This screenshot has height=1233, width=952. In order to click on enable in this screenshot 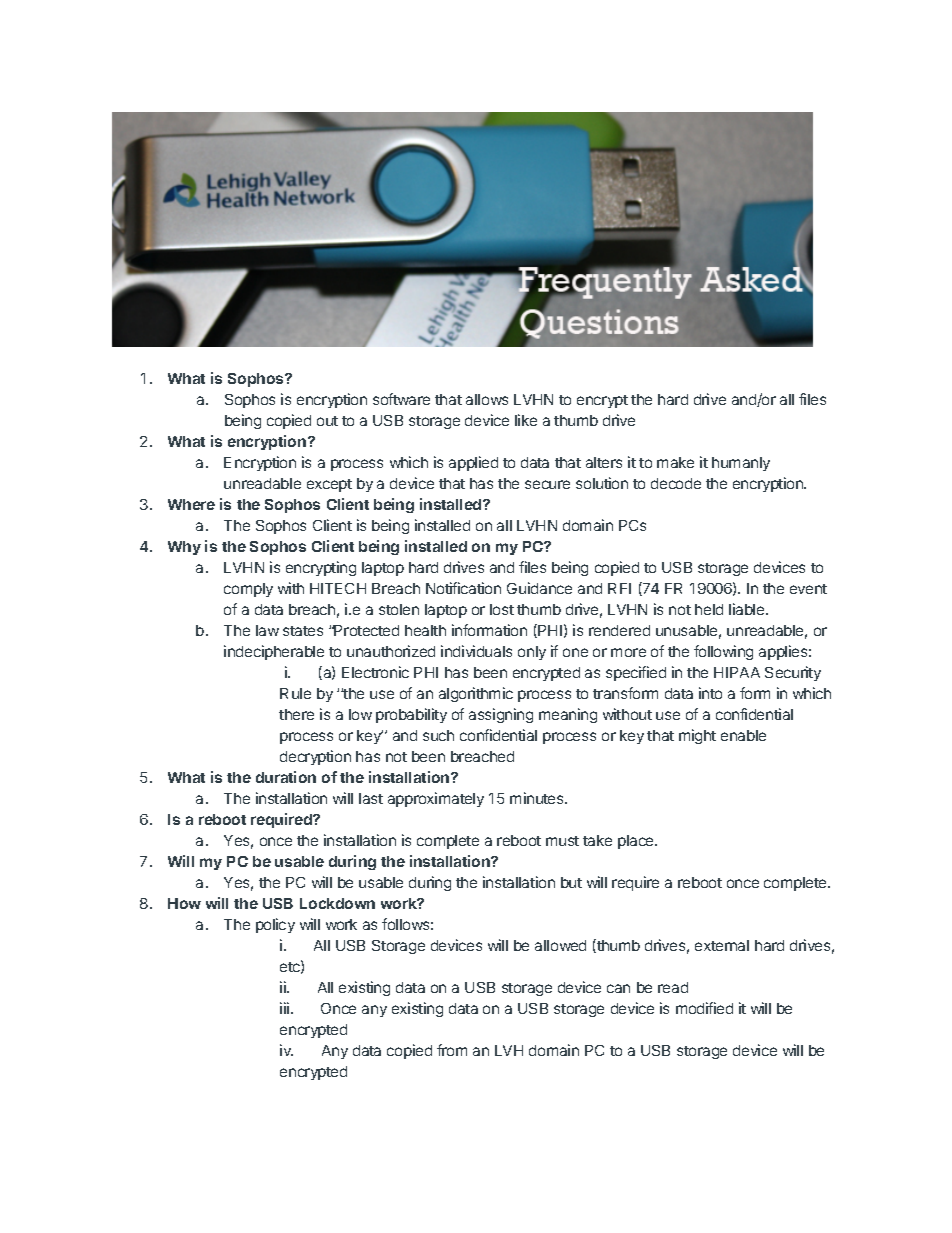, I will do `click(743, 735)`.
